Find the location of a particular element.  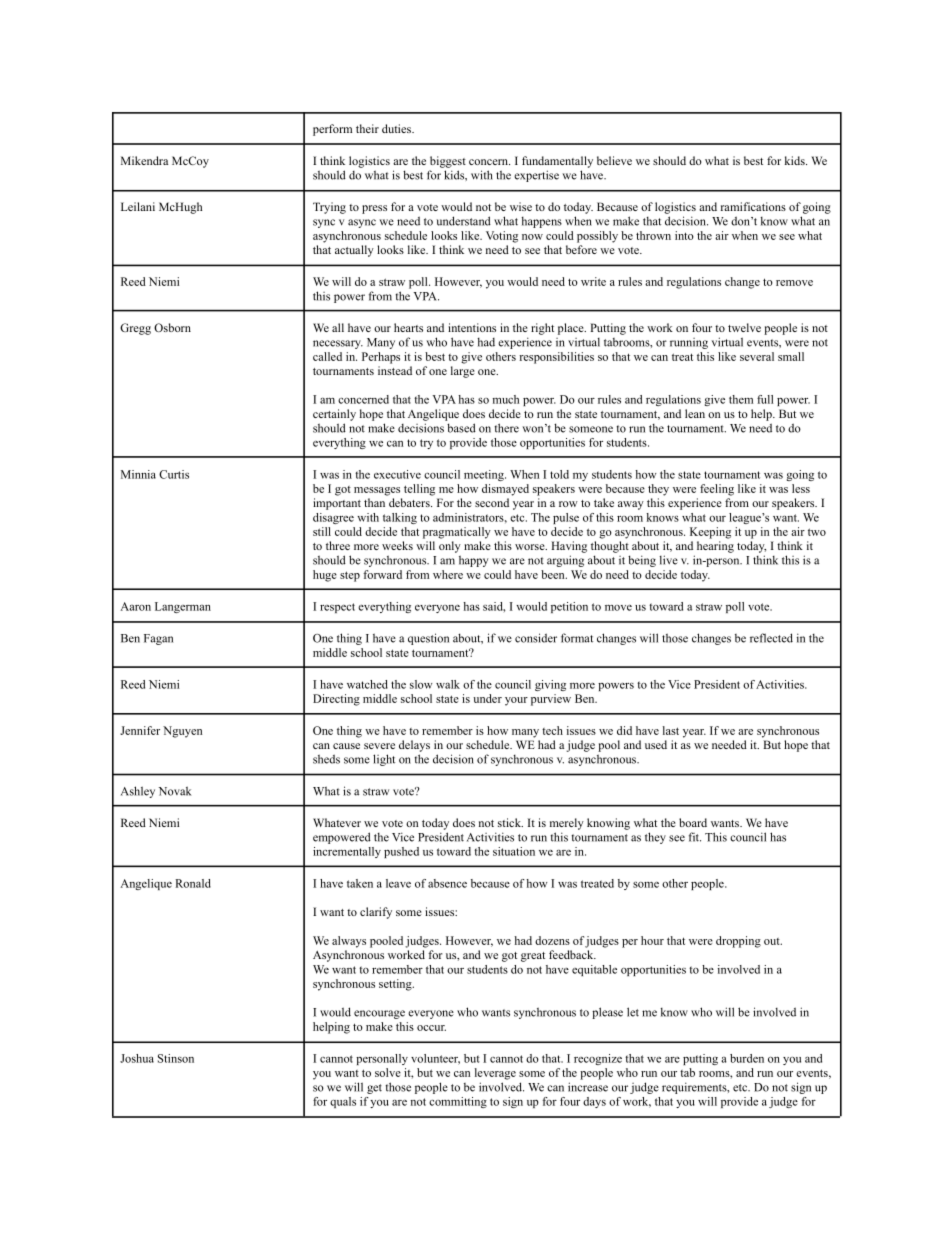

Stinson is located at coordinates (176, 1058).
